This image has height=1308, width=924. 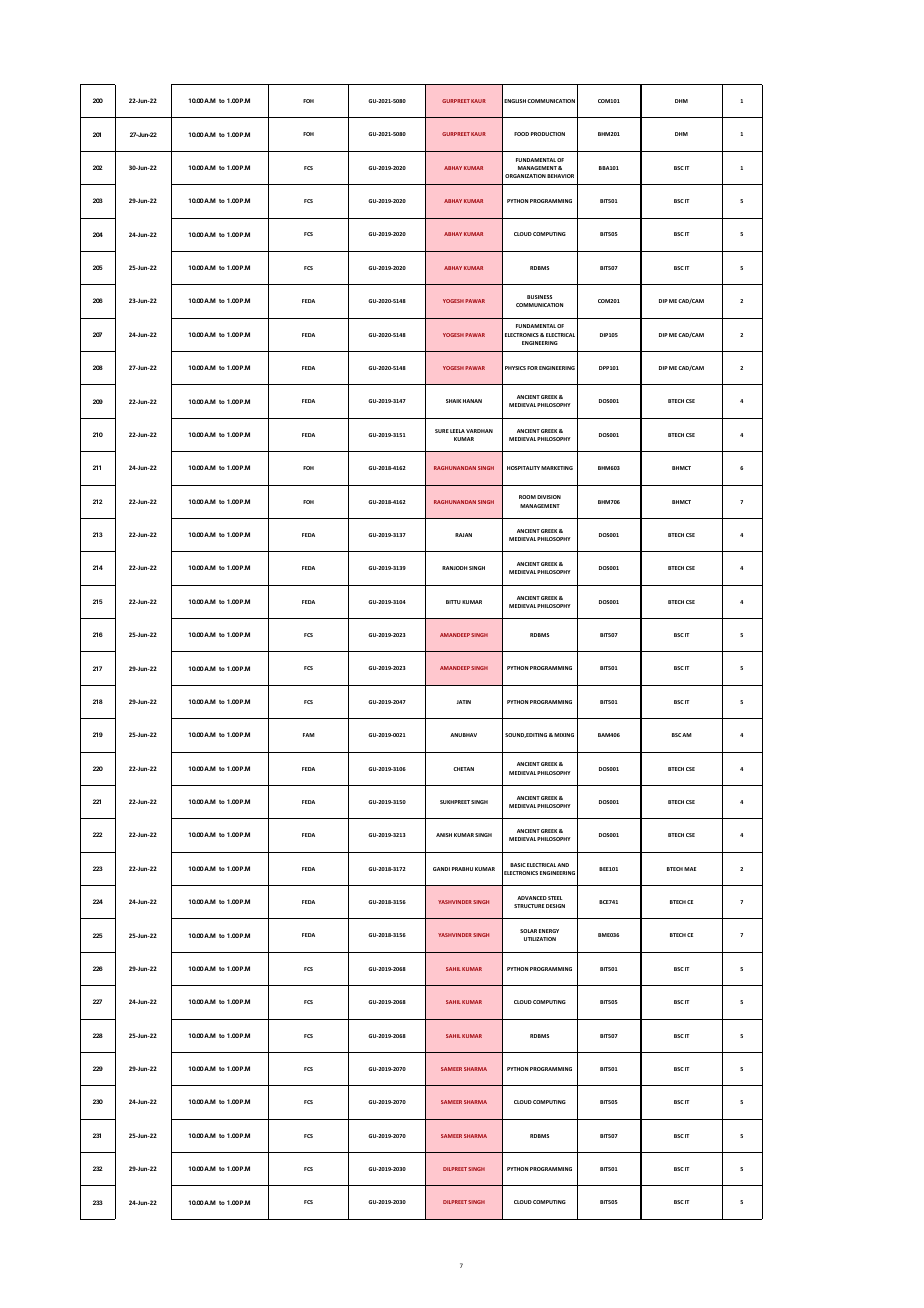 I want to click on BEHAVIOR, so click(x=560, y=176).
